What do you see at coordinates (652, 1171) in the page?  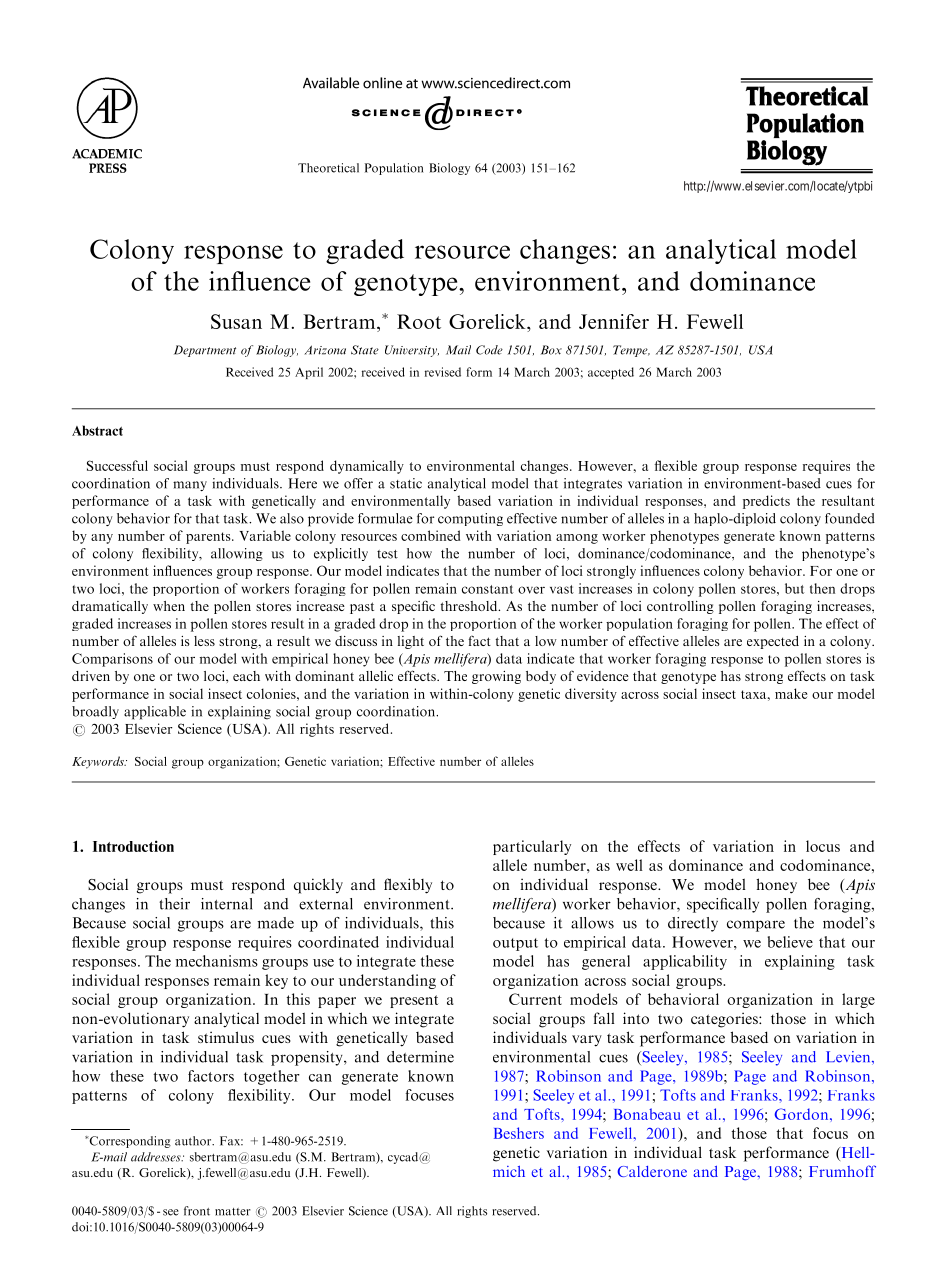 I see `Calderone` at bounding box center [652, 1171].
